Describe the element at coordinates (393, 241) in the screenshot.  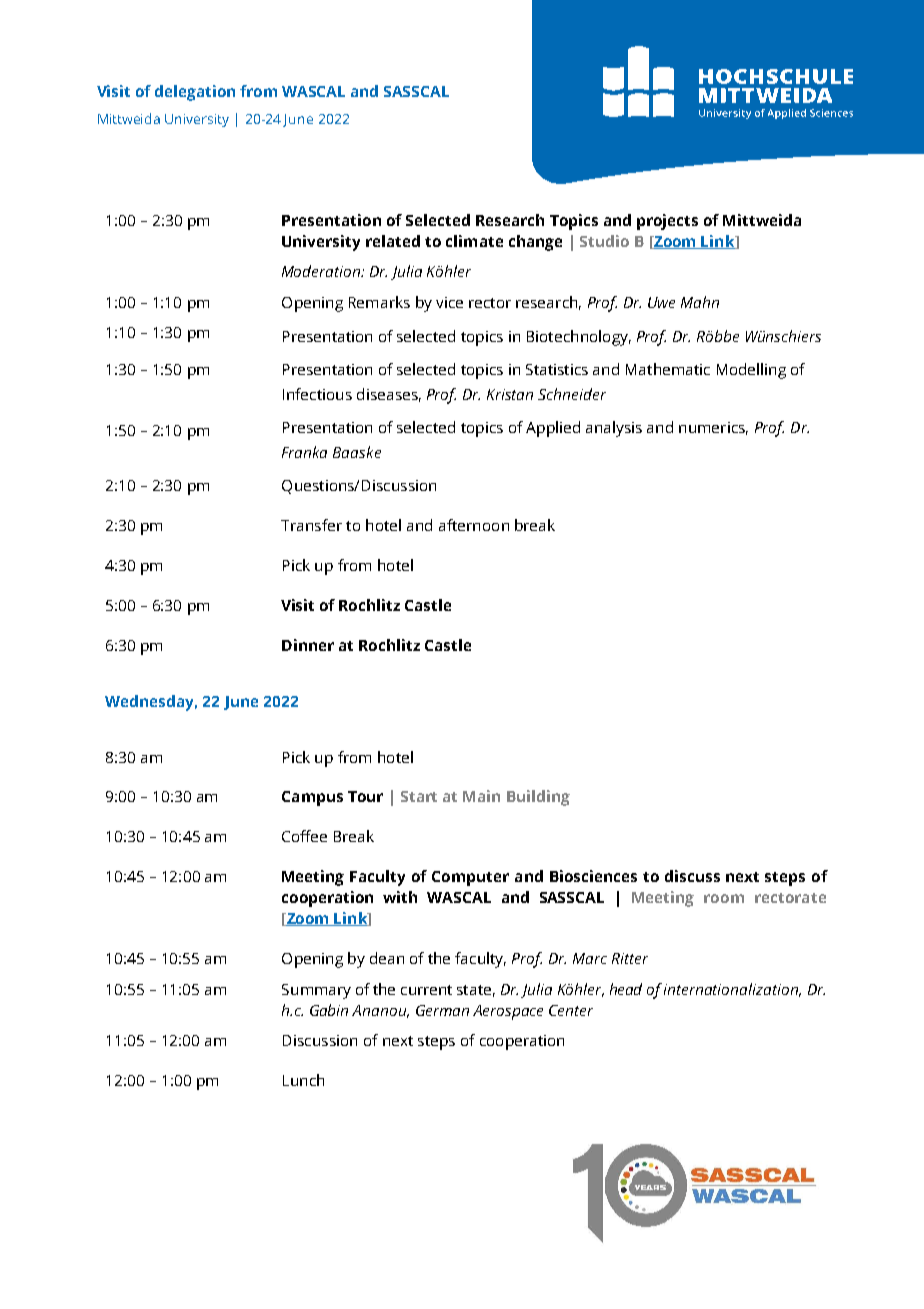
I see `related` at that location.
